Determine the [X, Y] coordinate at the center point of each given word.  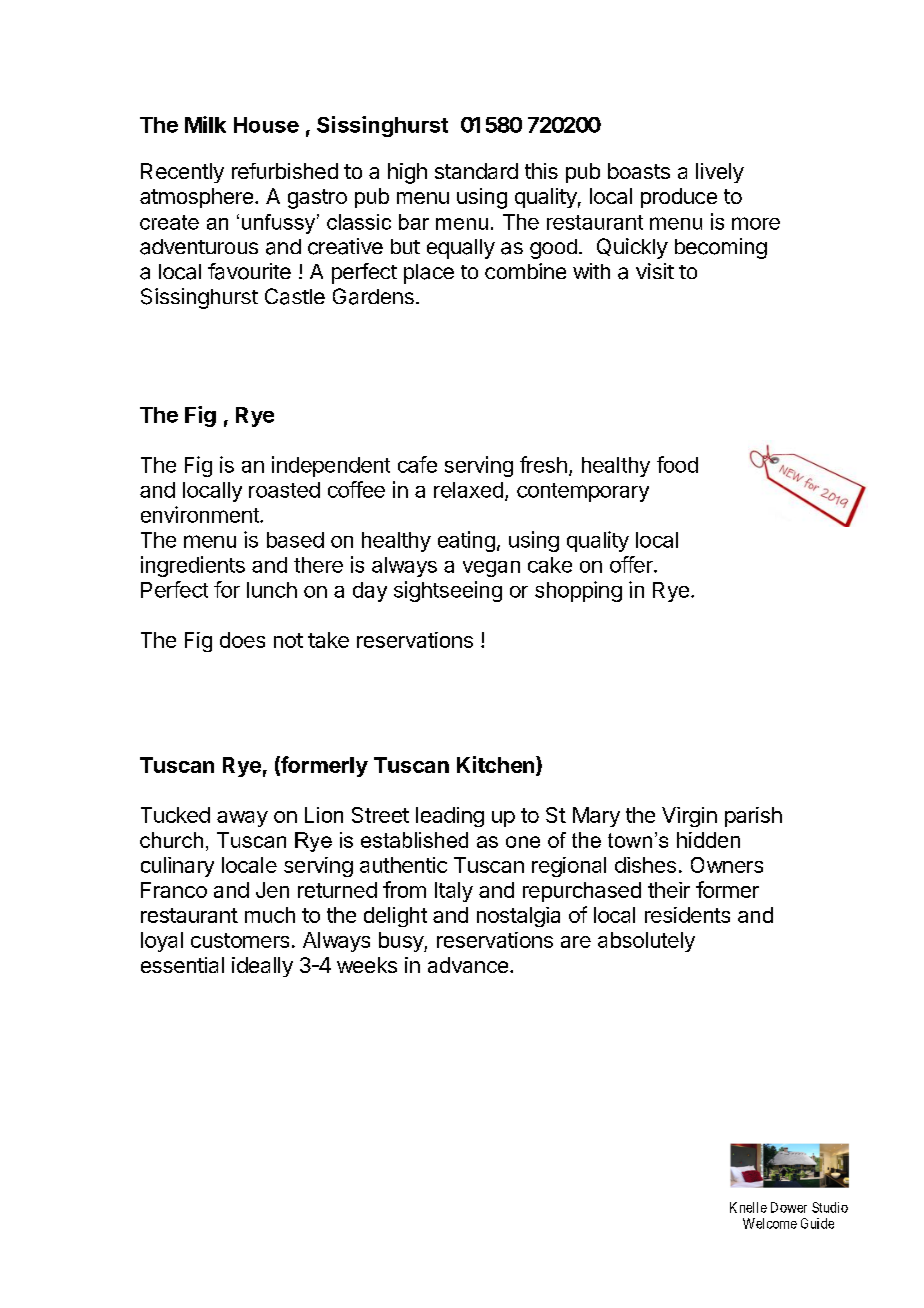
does [242, 640]
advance [468, 965]
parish [753, 817]
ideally [262, 967]
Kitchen [495, 764]
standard [476, 171]
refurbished [285, 171]
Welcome [770, 1223]
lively [720, 173]
